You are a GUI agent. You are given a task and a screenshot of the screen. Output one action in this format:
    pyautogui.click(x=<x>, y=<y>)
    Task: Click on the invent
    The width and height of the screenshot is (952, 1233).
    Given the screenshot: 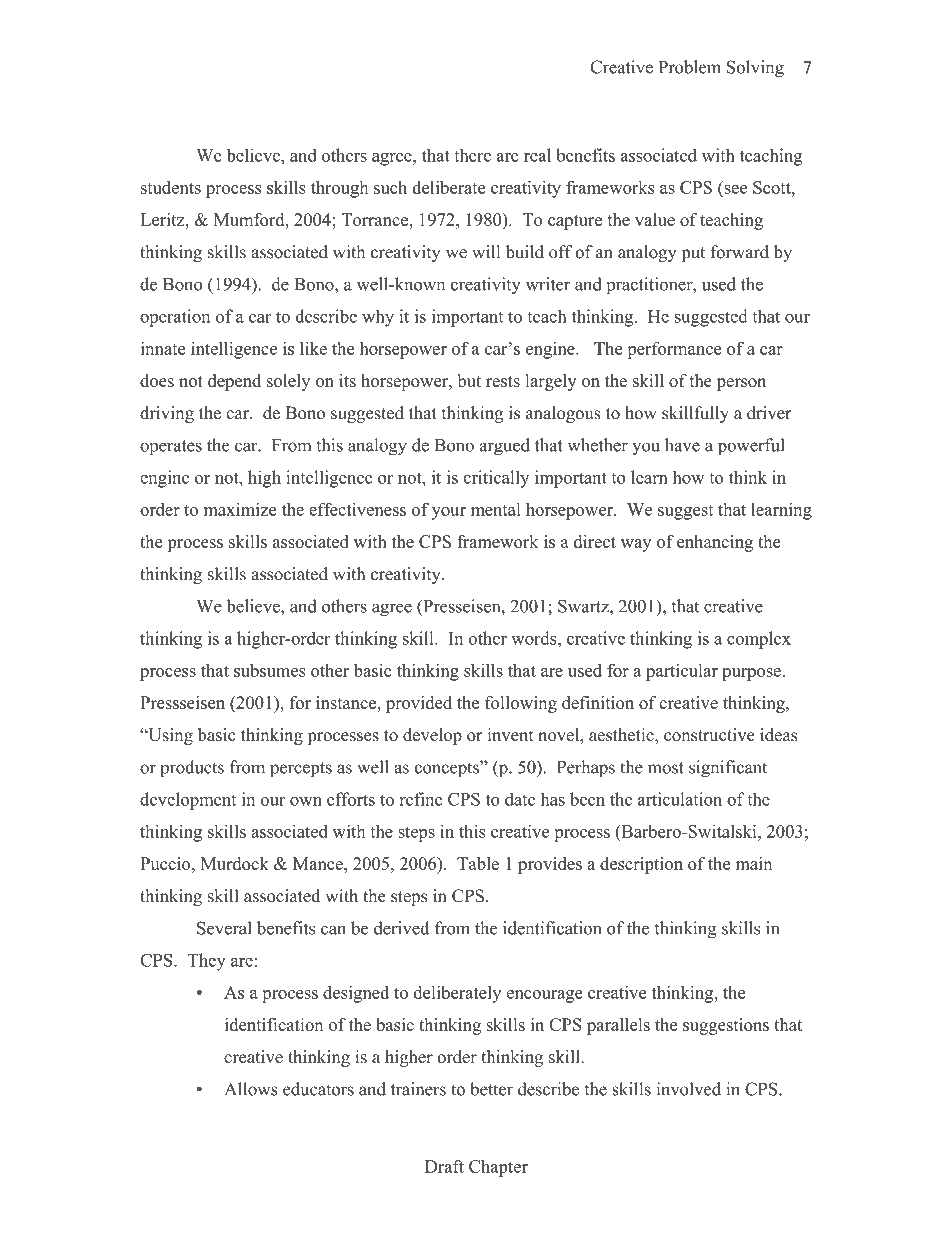 What is the action you would take?
    pyautogui.click(x=510, y=735)
